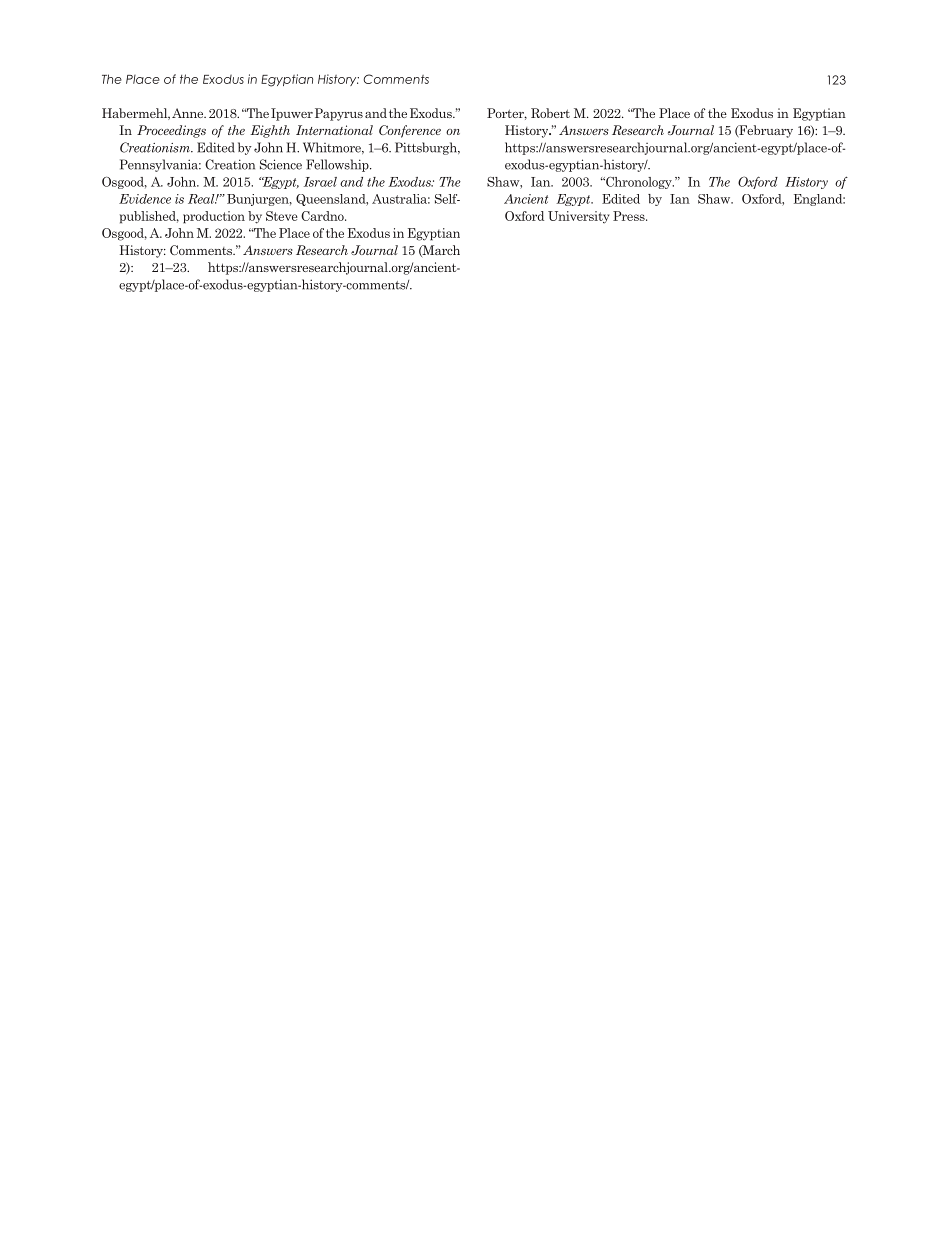  What do you see at coordinates (281, 164) in the screenshot?
I see `Science` at bounding box center [281, 164].
